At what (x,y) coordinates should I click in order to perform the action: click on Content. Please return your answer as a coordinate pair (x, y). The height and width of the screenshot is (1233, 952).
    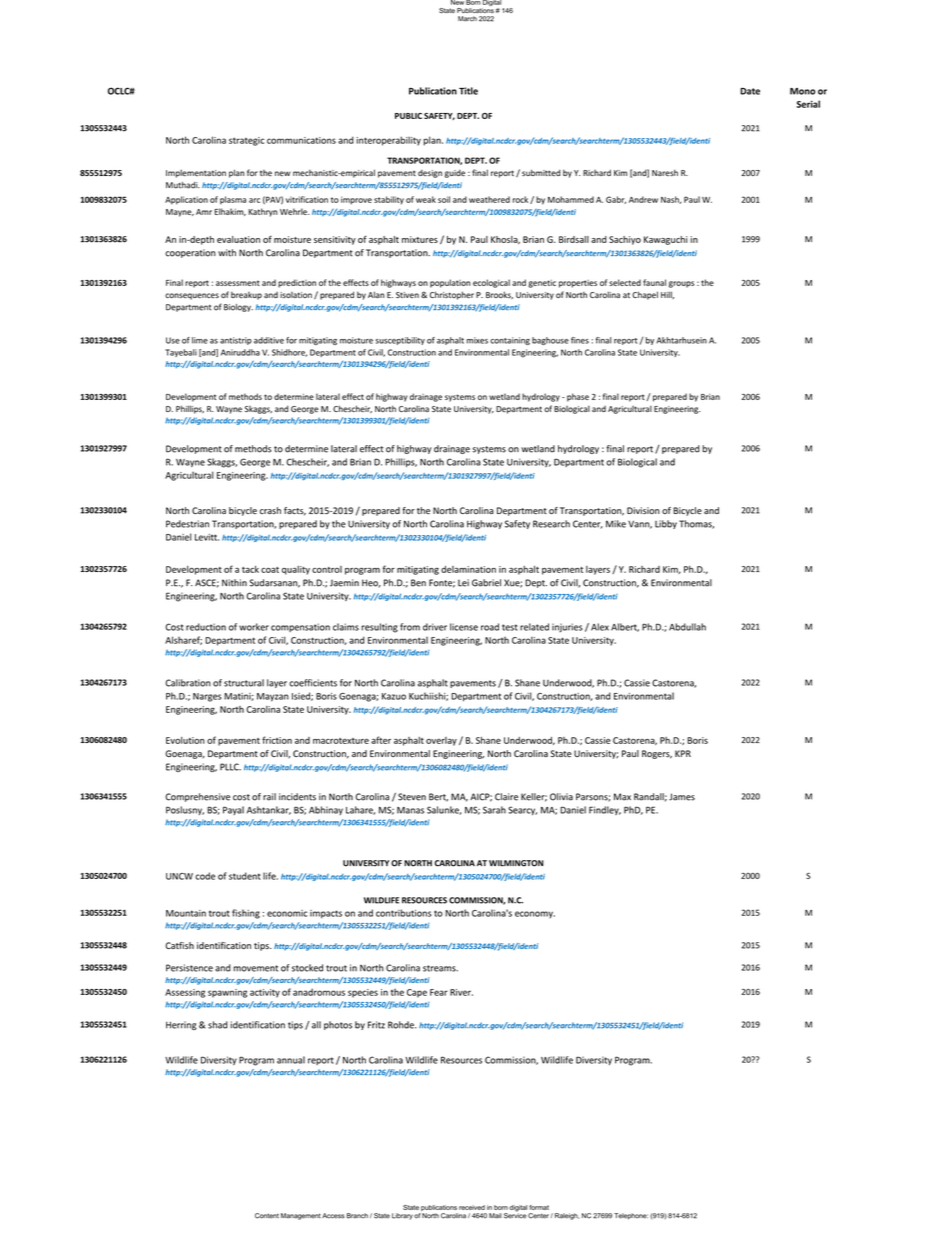
    Looking at the image, I should click on (267, 1216).
